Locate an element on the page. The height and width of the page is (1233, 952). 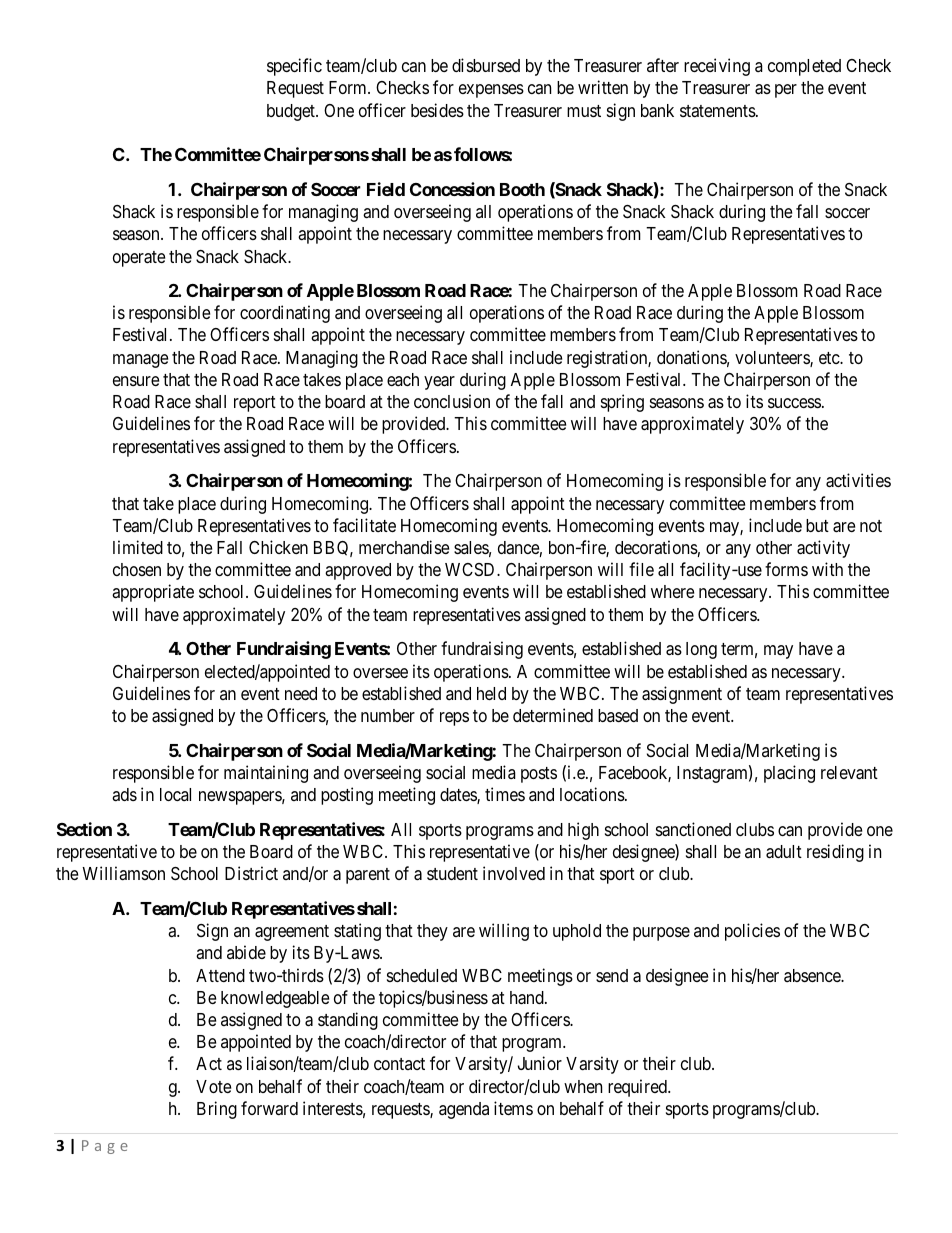
volunteers is located at coordinates (773, 359).
